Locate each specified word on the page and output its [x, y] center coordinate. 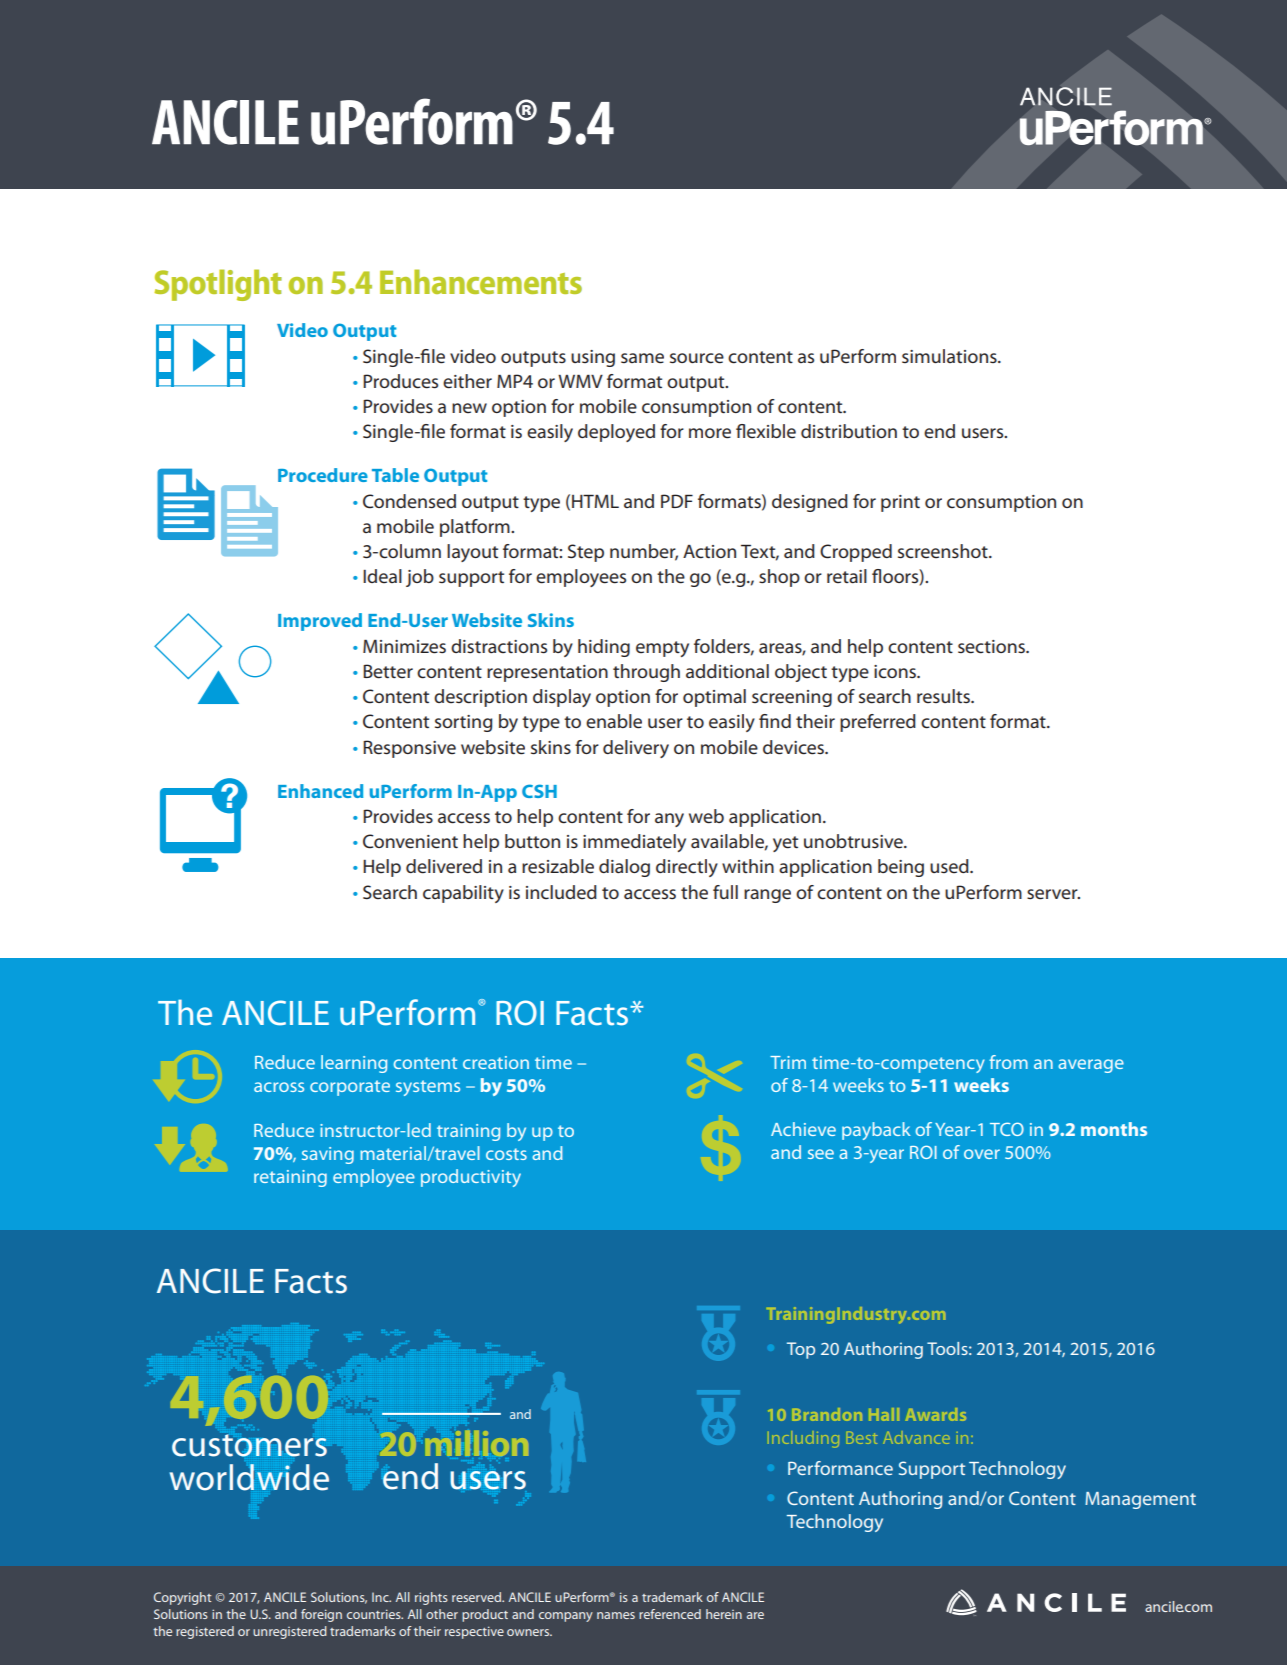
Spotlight [218, 285]
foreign [321, 1615]
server [1053, 894]
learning [354, 1064]
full [725, 892]
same [642, 358]
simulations [950, 356]
